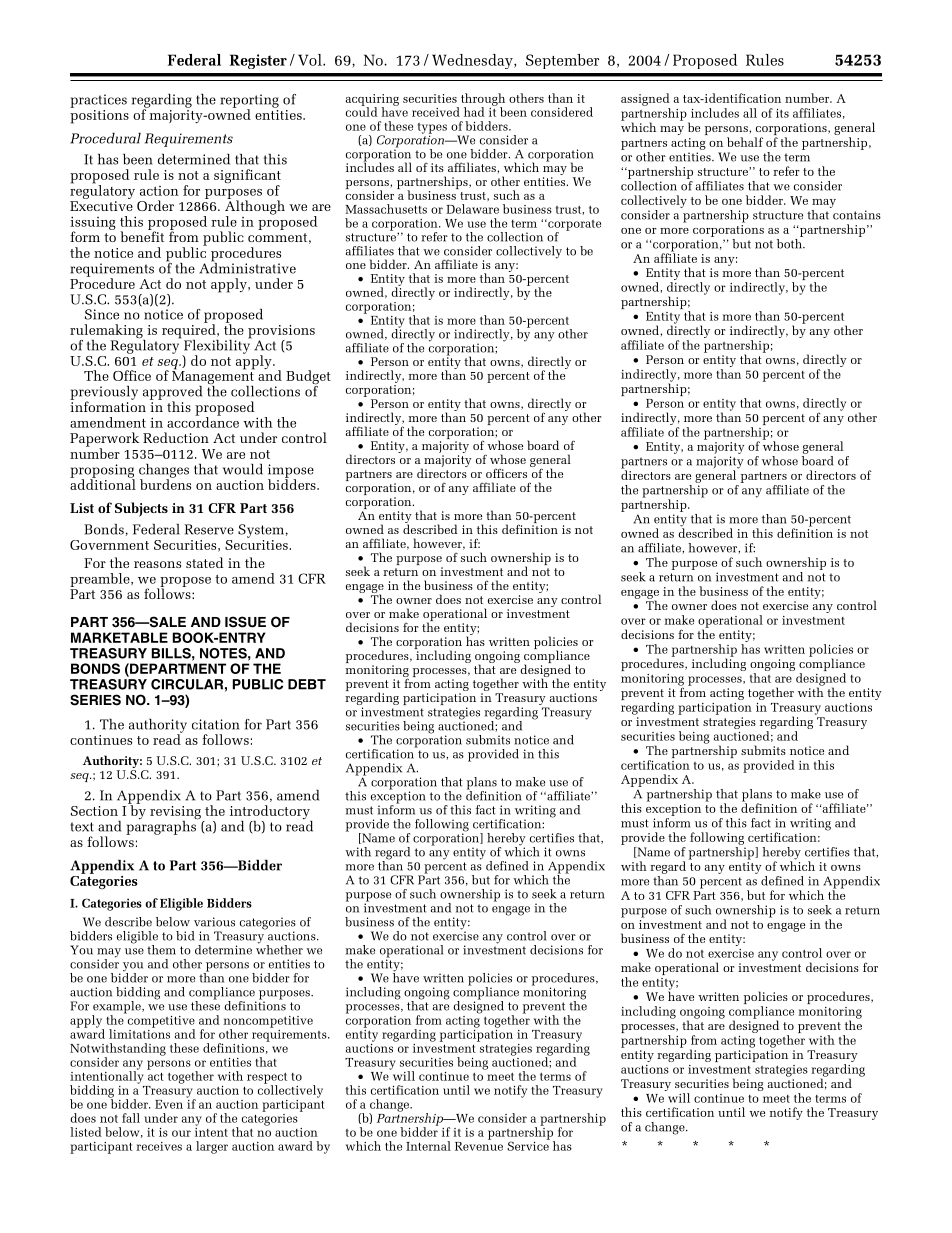  What do you see at coordinates (291, 472) in the screenshot?
I see `impose` at bounding box center [291, 472].
